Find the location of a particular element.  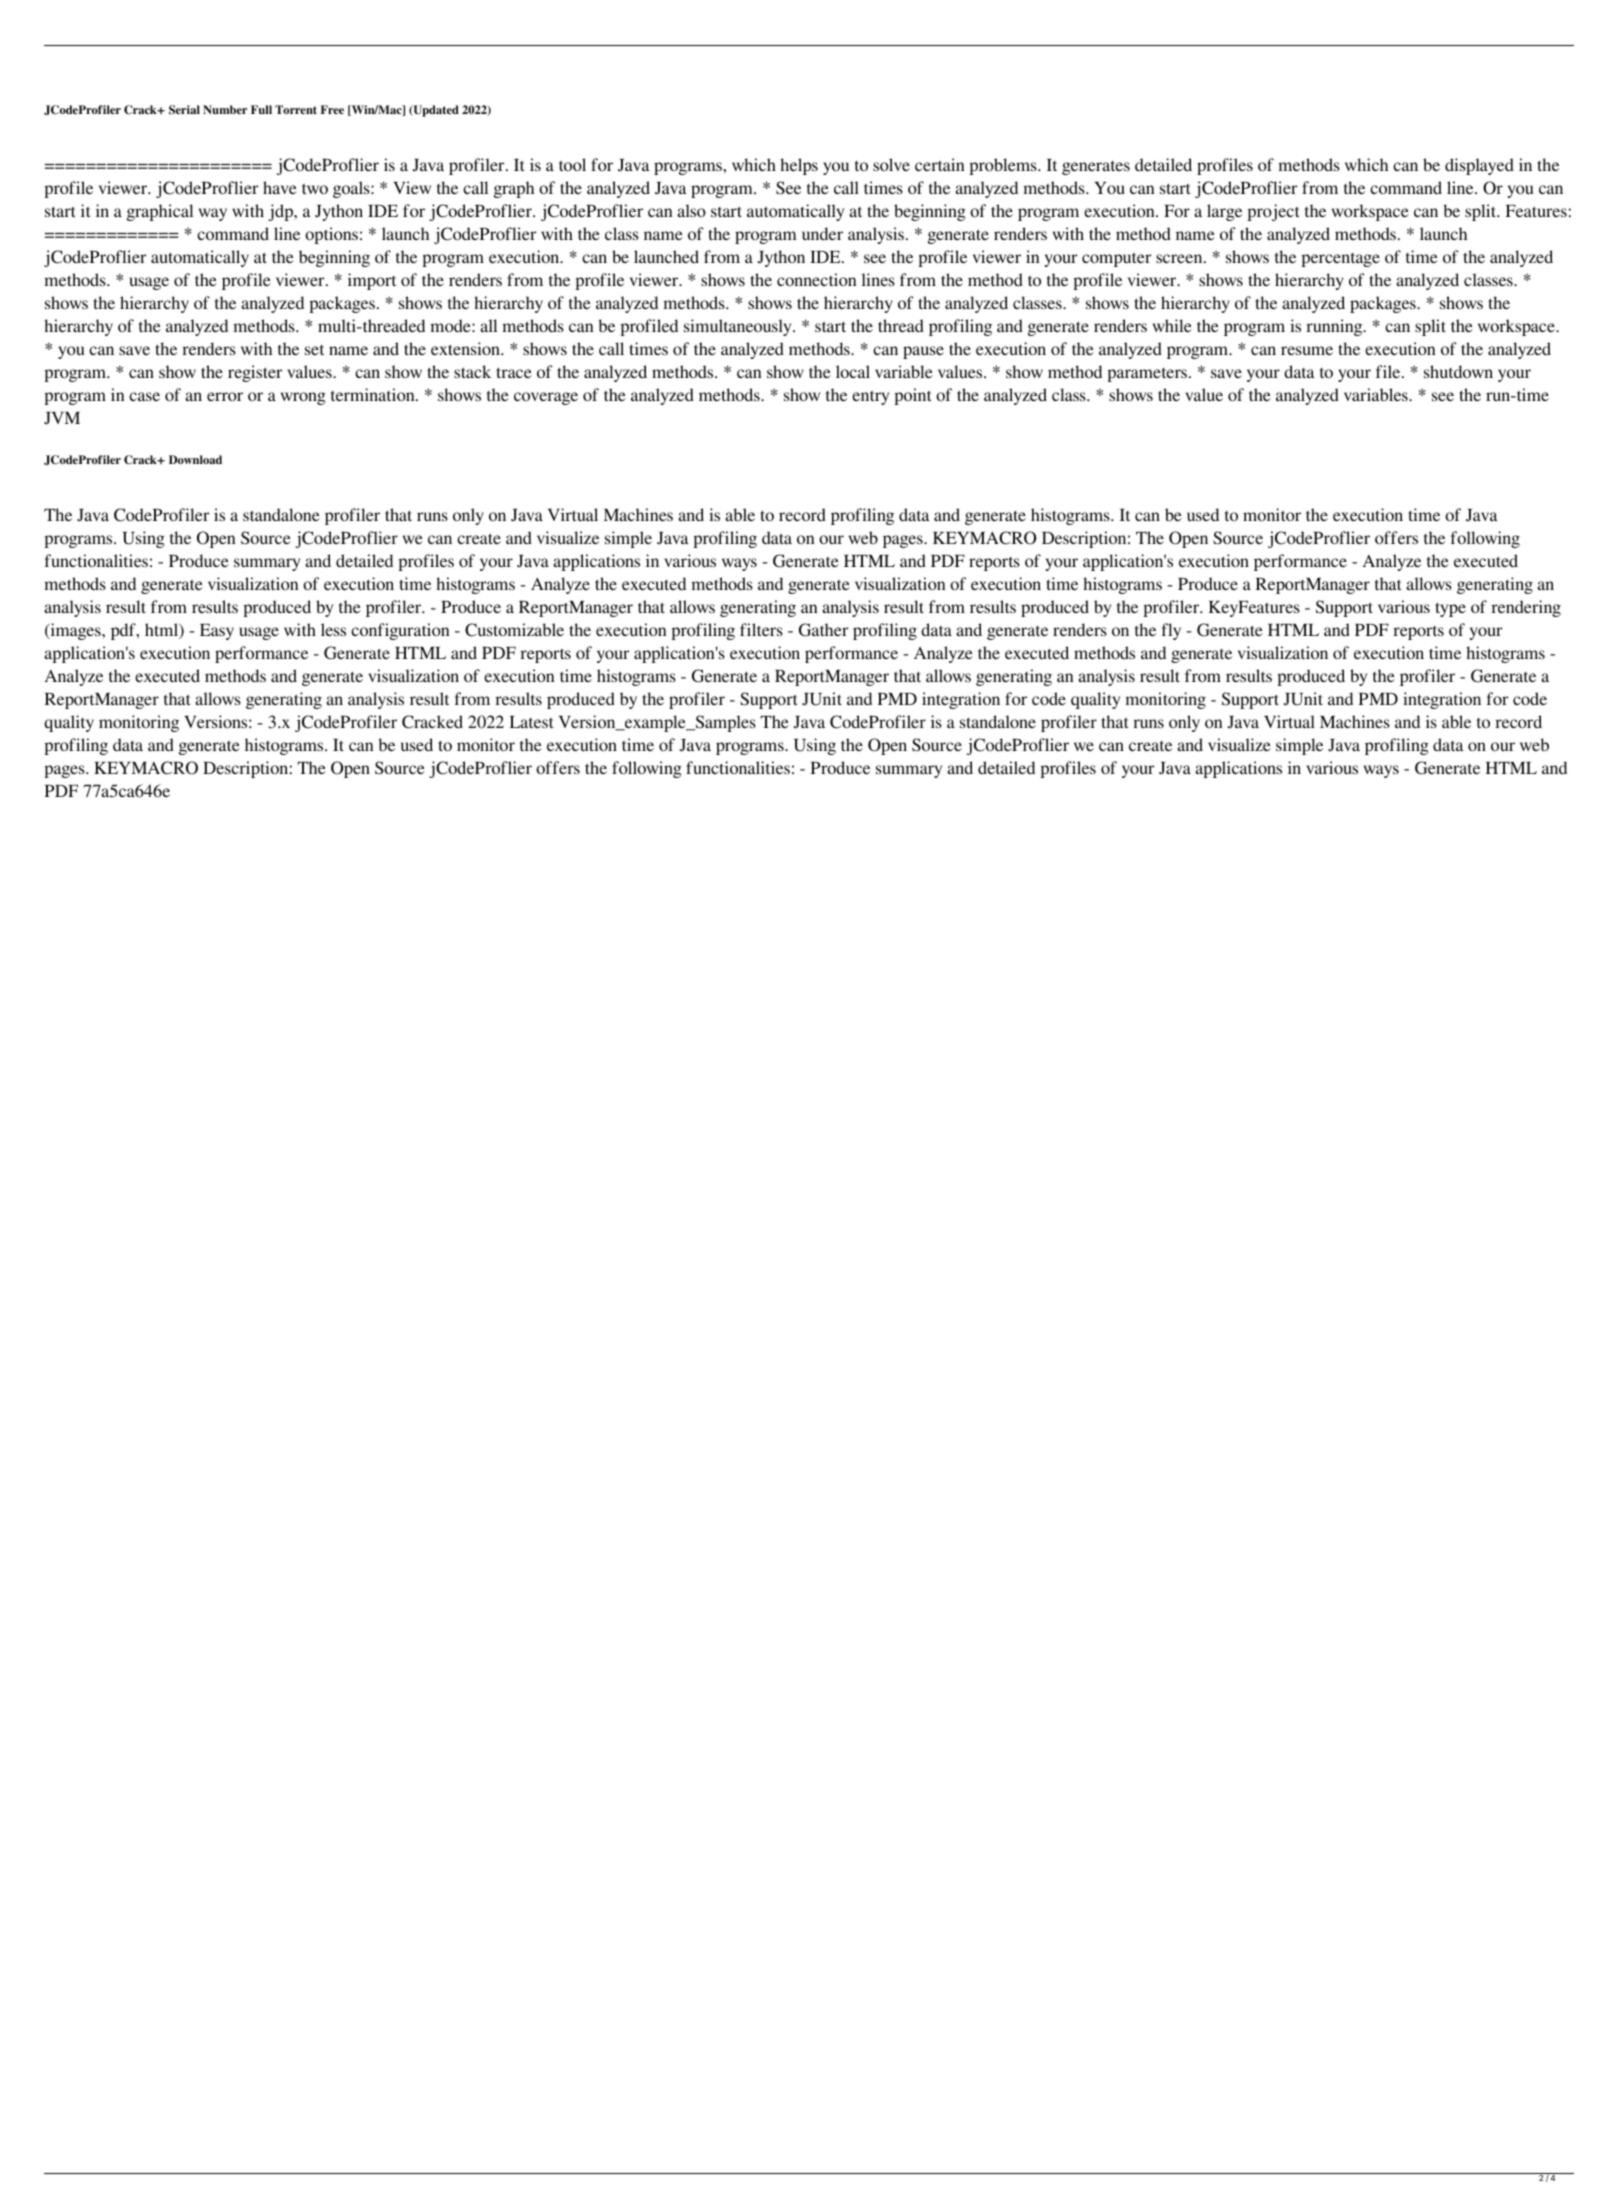

shutdown is located at coordinates (1458, 371).
